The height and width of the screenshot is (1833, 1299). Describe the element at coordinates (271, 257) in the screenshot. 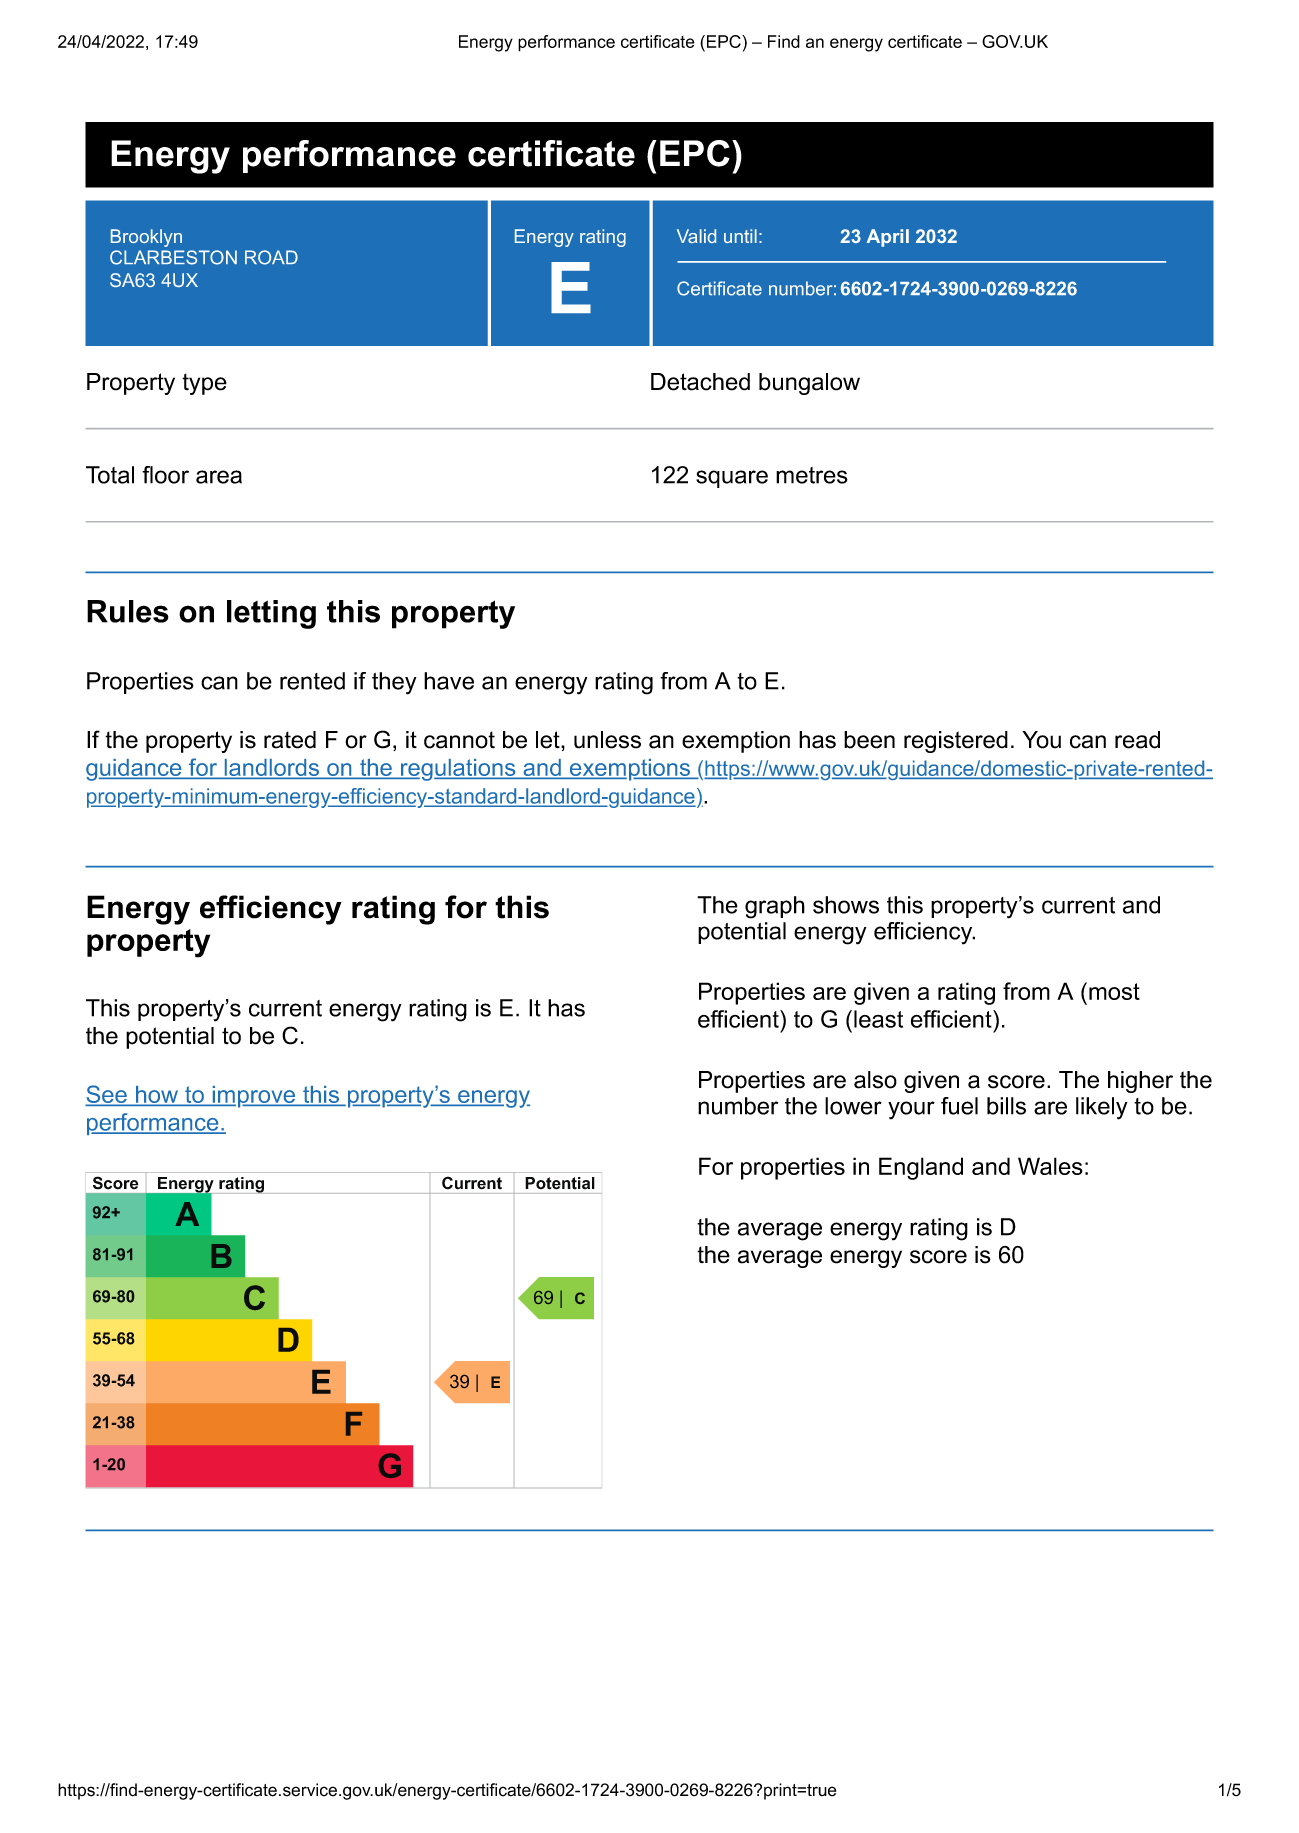

I see `ROAD` at that location.
